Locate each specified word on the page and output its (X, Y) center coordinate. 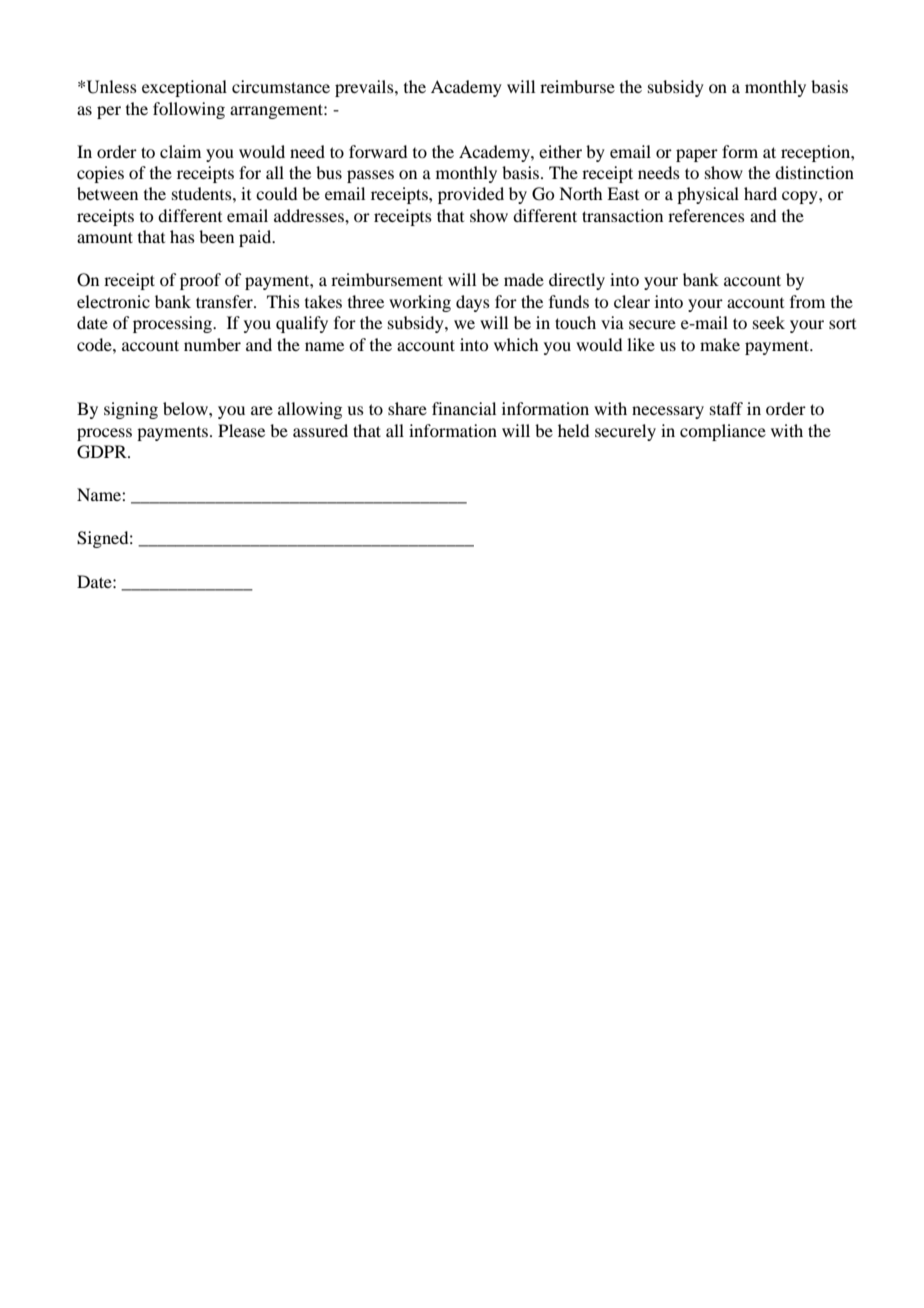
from (807, 301)
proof (200, 281)
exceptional (184, 88)
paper (697, 155)
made (524, 279)
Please (241, 430)
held (573, 430)
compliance (723, 432)
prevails (365, 88)
